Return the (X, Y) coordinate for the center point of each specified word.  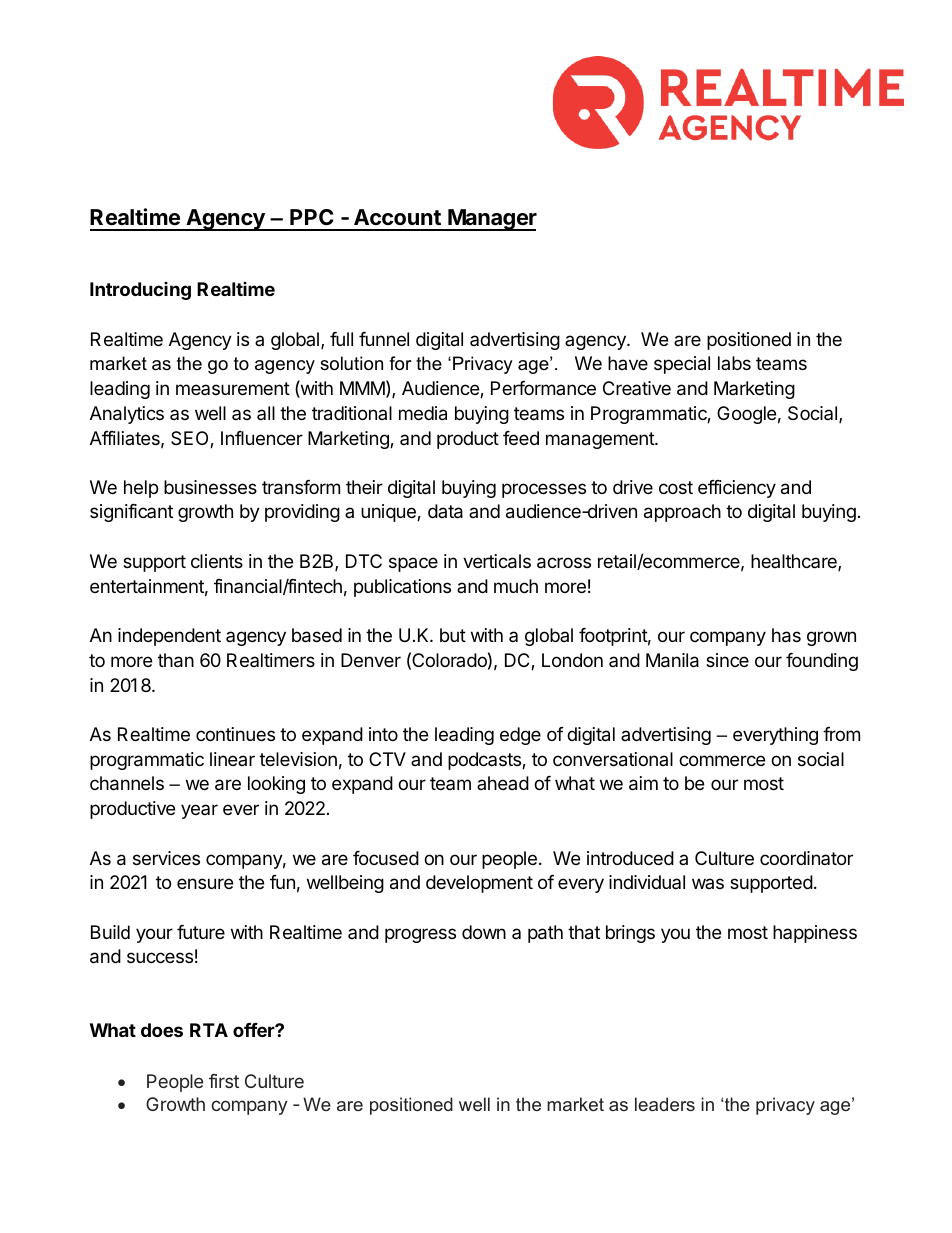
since (727, 660)
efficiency (737, 489)
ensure (205, 883)
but (453, 635)
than (176, 660)
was (708, 883)
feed (521, 438)
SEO (191, 439)
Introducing (140, 291)
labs (734, 363)
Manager (491, 220)
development (479, 884)
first (224, 1081)
